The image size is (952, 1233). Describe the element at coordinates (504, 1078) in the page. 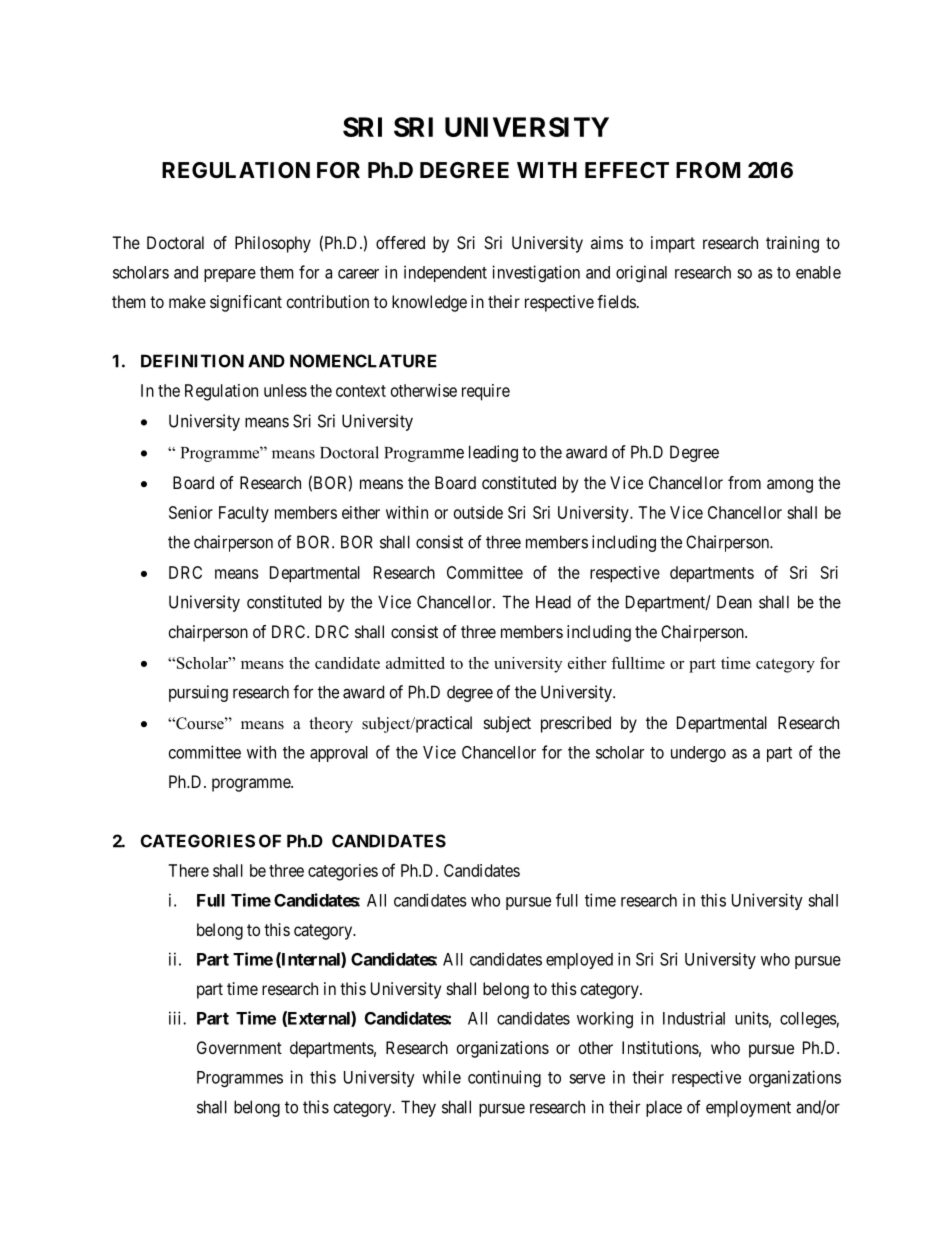

I see `continuing` at that location.
